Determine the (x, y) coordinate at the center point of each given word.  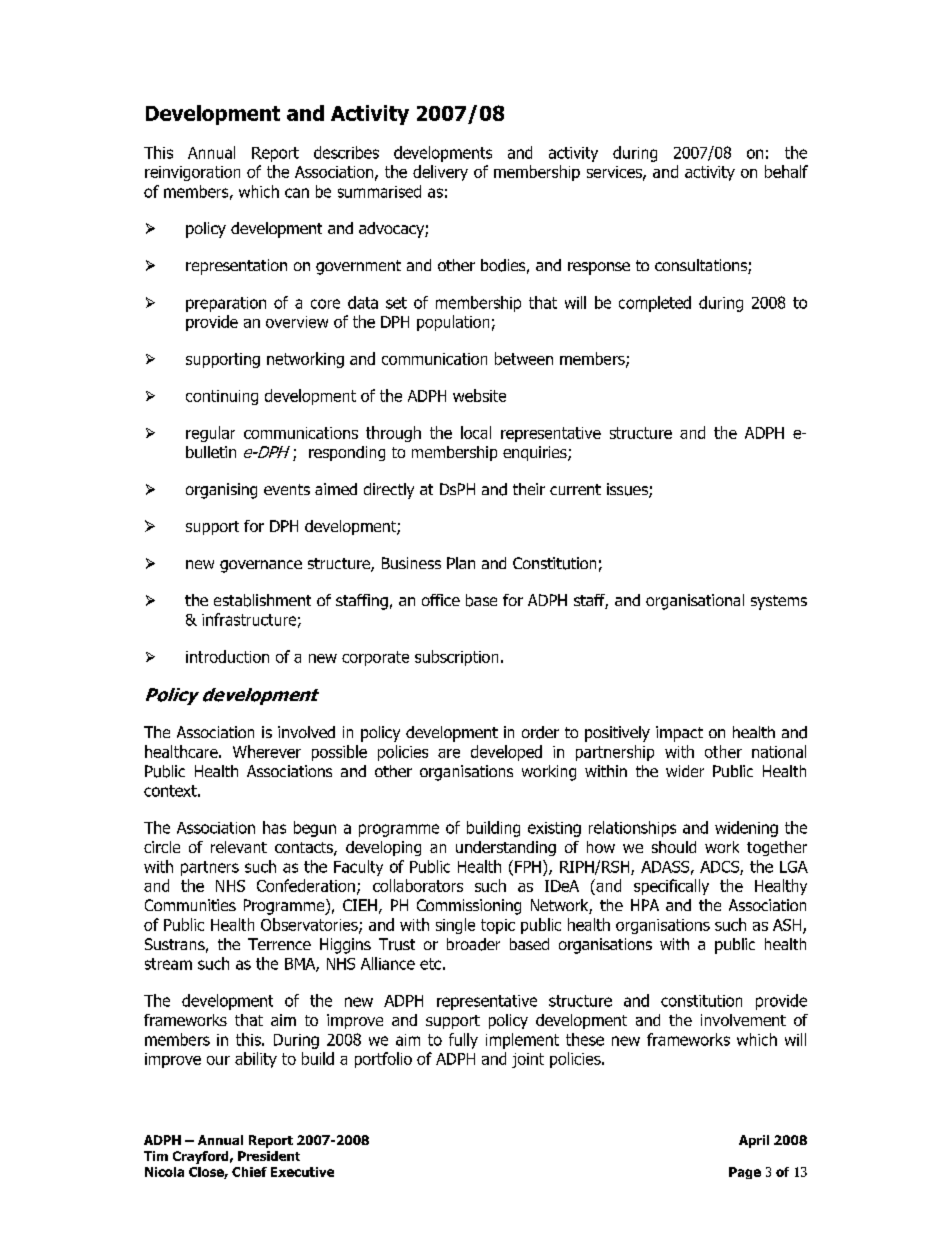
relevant (239, 847)
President (269, 1156)
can (297, 193)
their (529, 489)
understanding (506, 848)
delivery (440, 173)
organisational (695, 602)
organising (221, 491)
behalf (786, 171)
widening (746, 829)
